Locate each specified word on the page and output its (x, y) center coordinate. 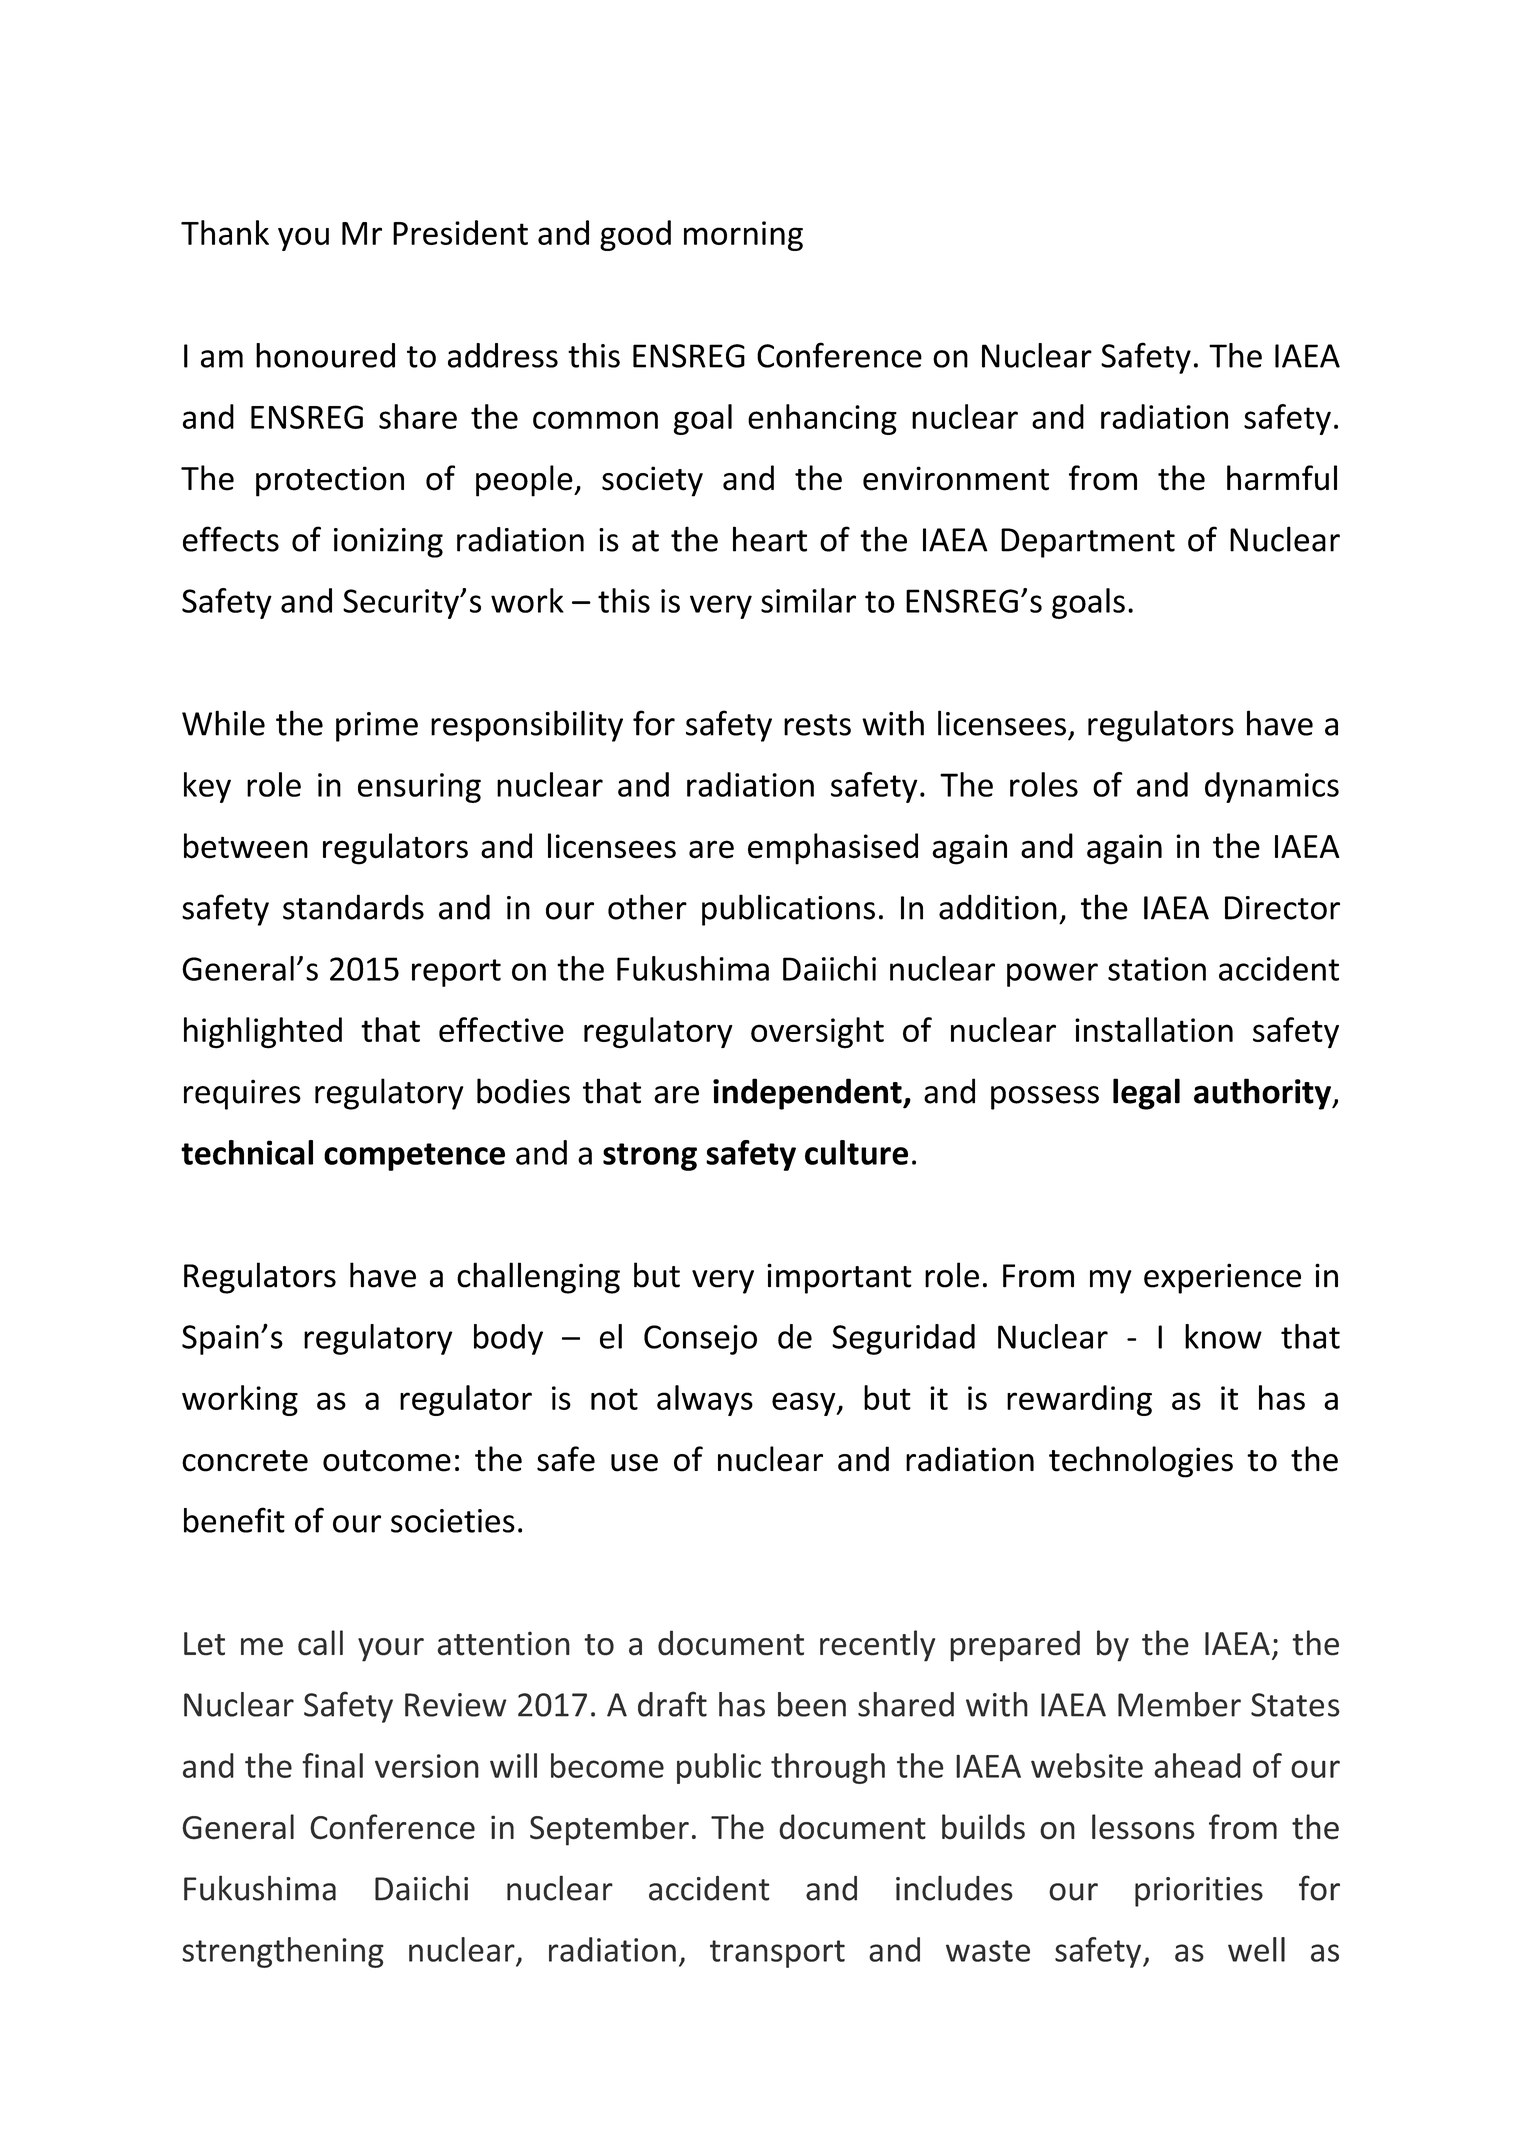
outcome (387, 1461)
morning (743, 236)
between (246, 846)
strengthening (283, 1952)
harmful (1282, 478)
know (1223, 1336)
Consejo (700, 1340)
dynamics (1272, 787)
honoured (325, 355)
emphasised (833, 849)
